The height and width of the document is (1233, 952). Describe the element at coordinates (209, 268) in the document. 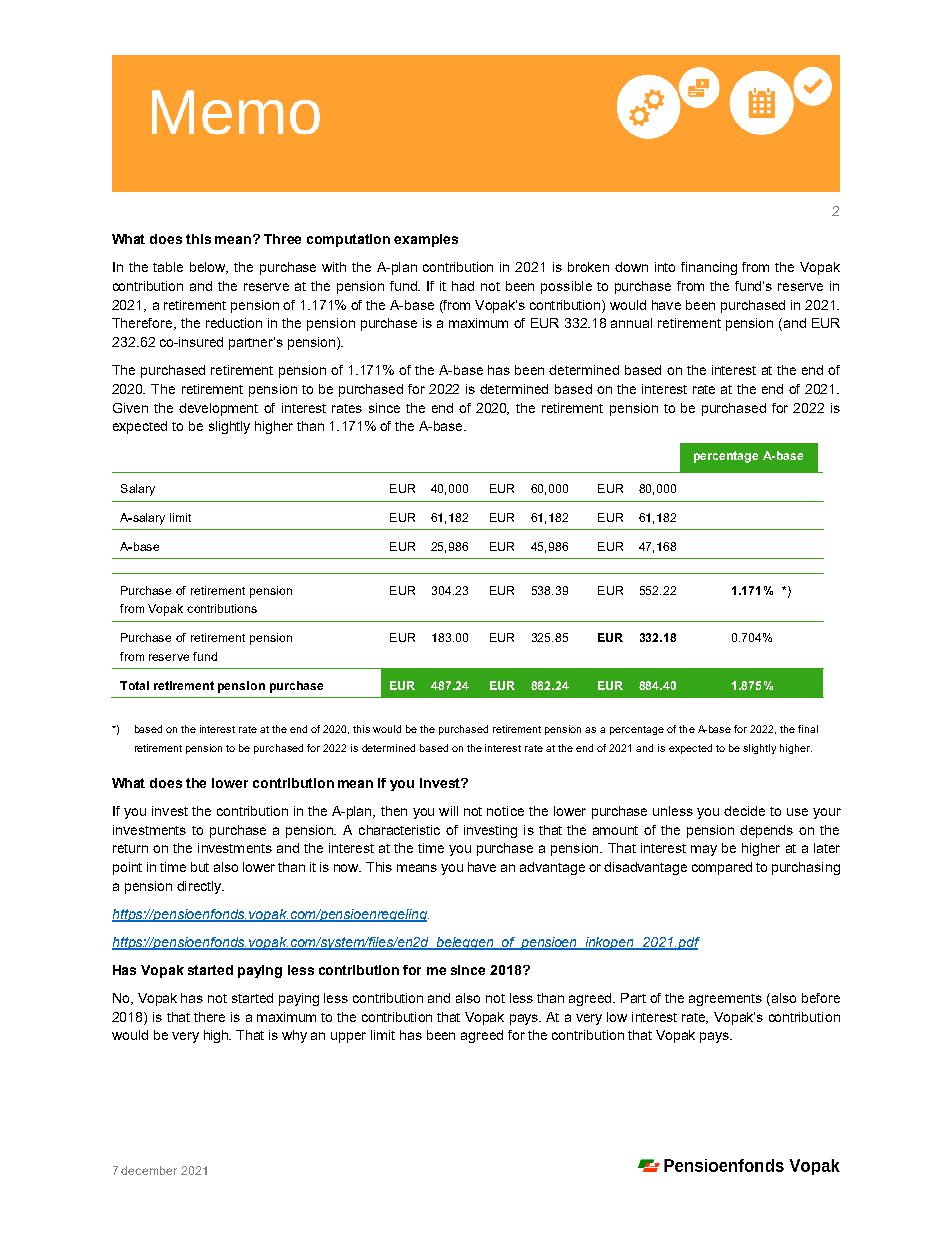

I see `below` at that location.
